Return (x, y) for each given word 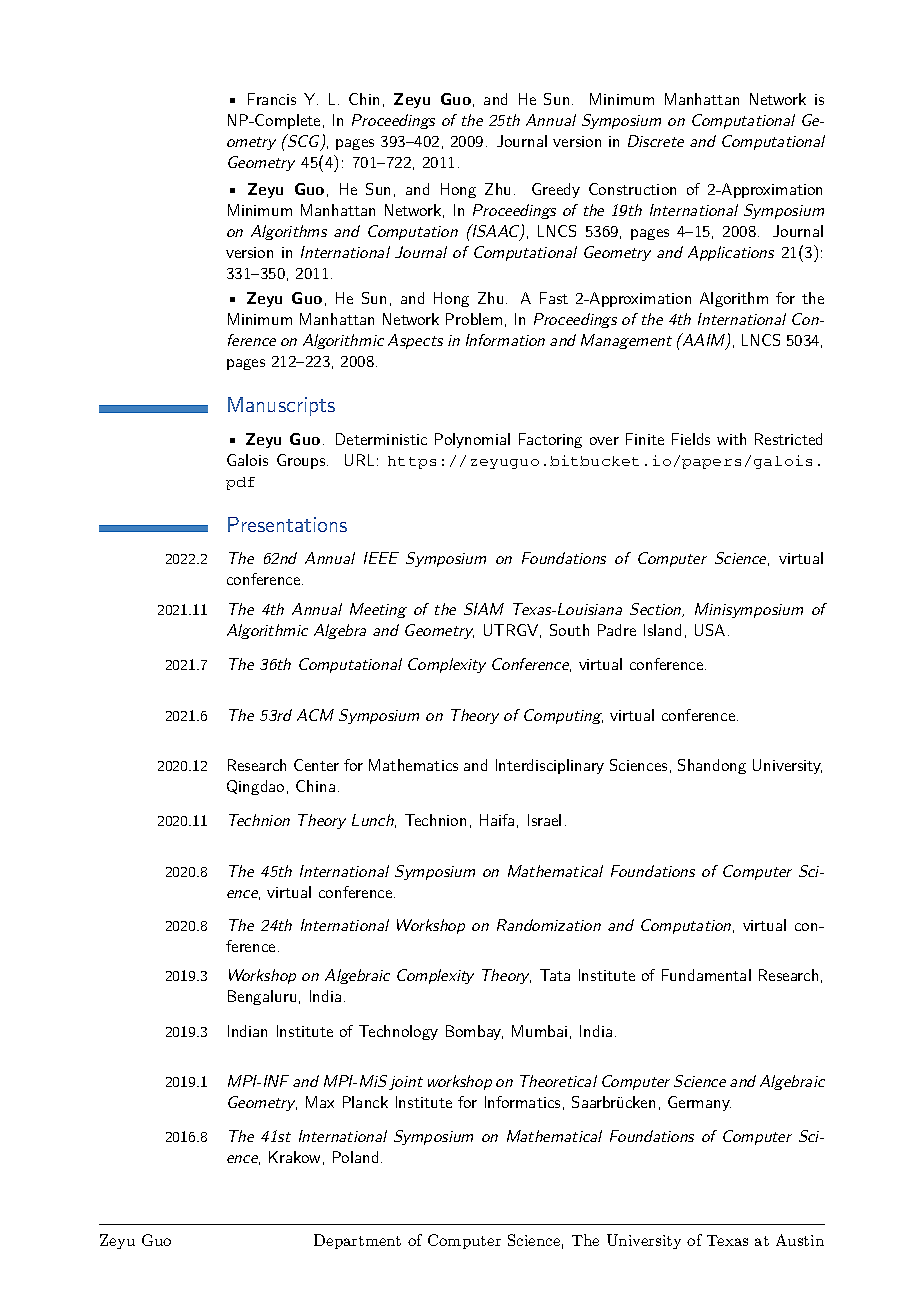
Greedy (556, 190)
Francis (272, 99)
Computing (563, 716)
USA (710, 630)
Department (357, 1241)
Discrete (656, 141)
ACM (315, 715)
